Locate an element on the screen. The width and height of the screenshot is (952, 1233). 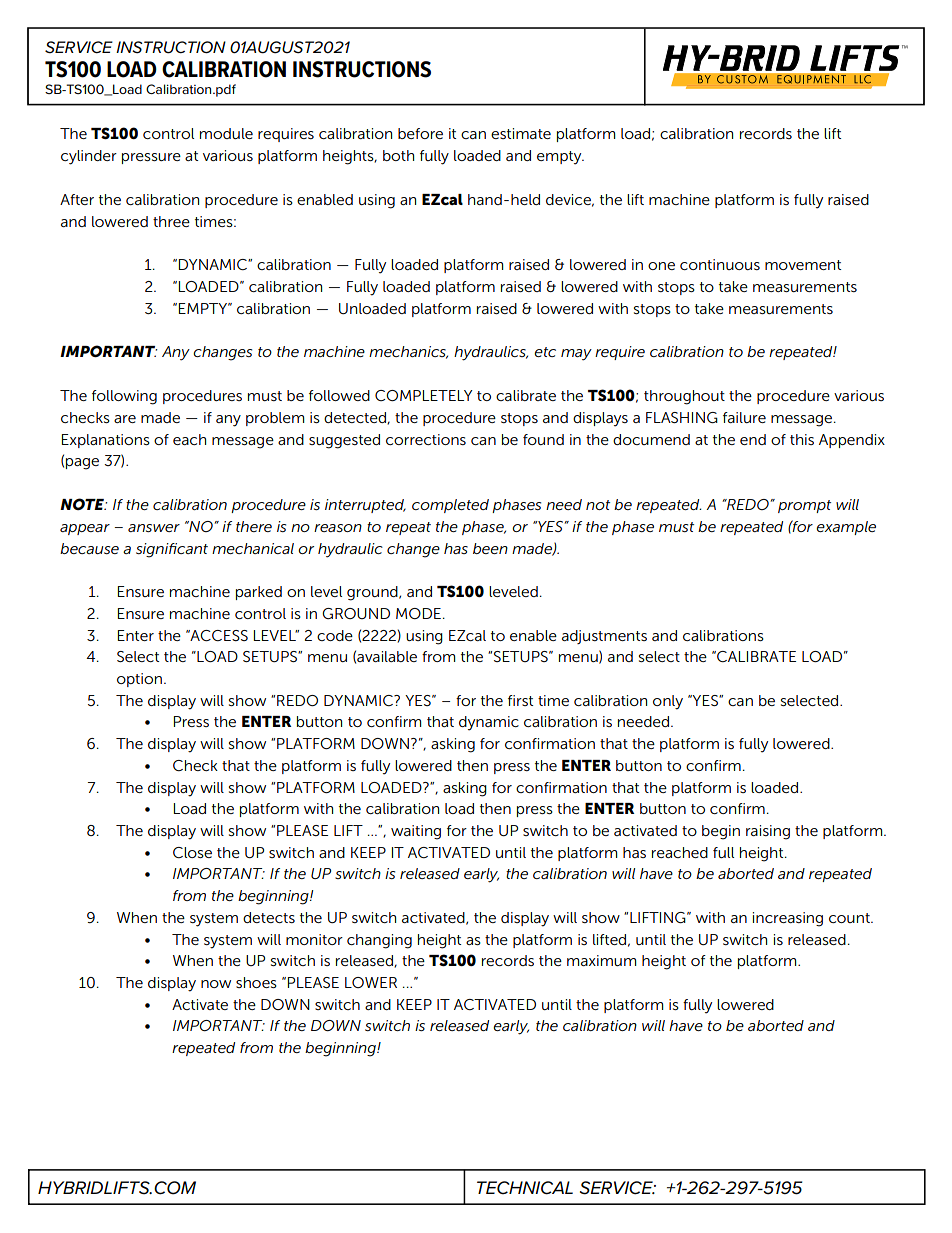
before is located at coordinates (420, 133).
